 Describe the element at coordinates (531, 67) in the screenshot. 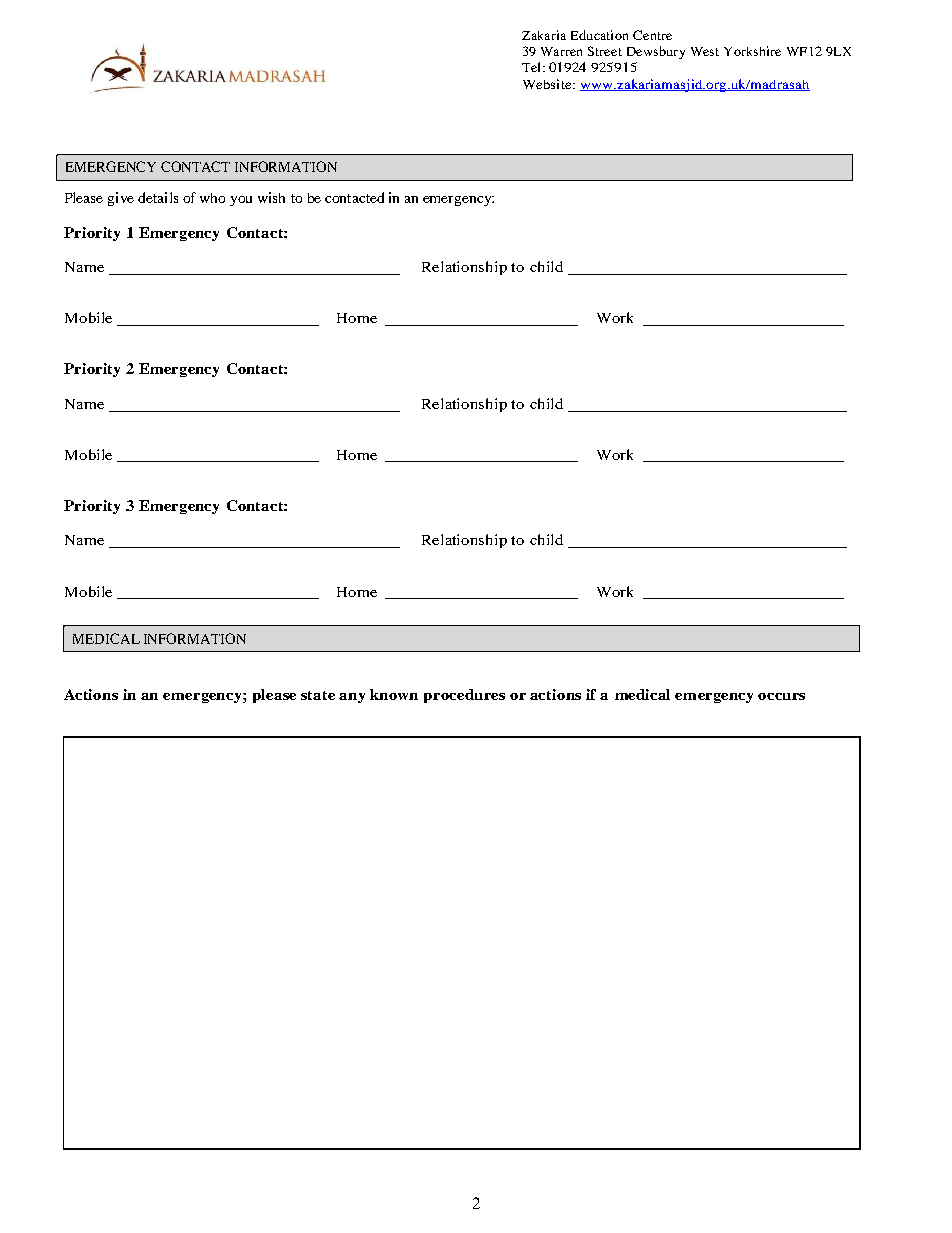

I see `Tel` at that location.
